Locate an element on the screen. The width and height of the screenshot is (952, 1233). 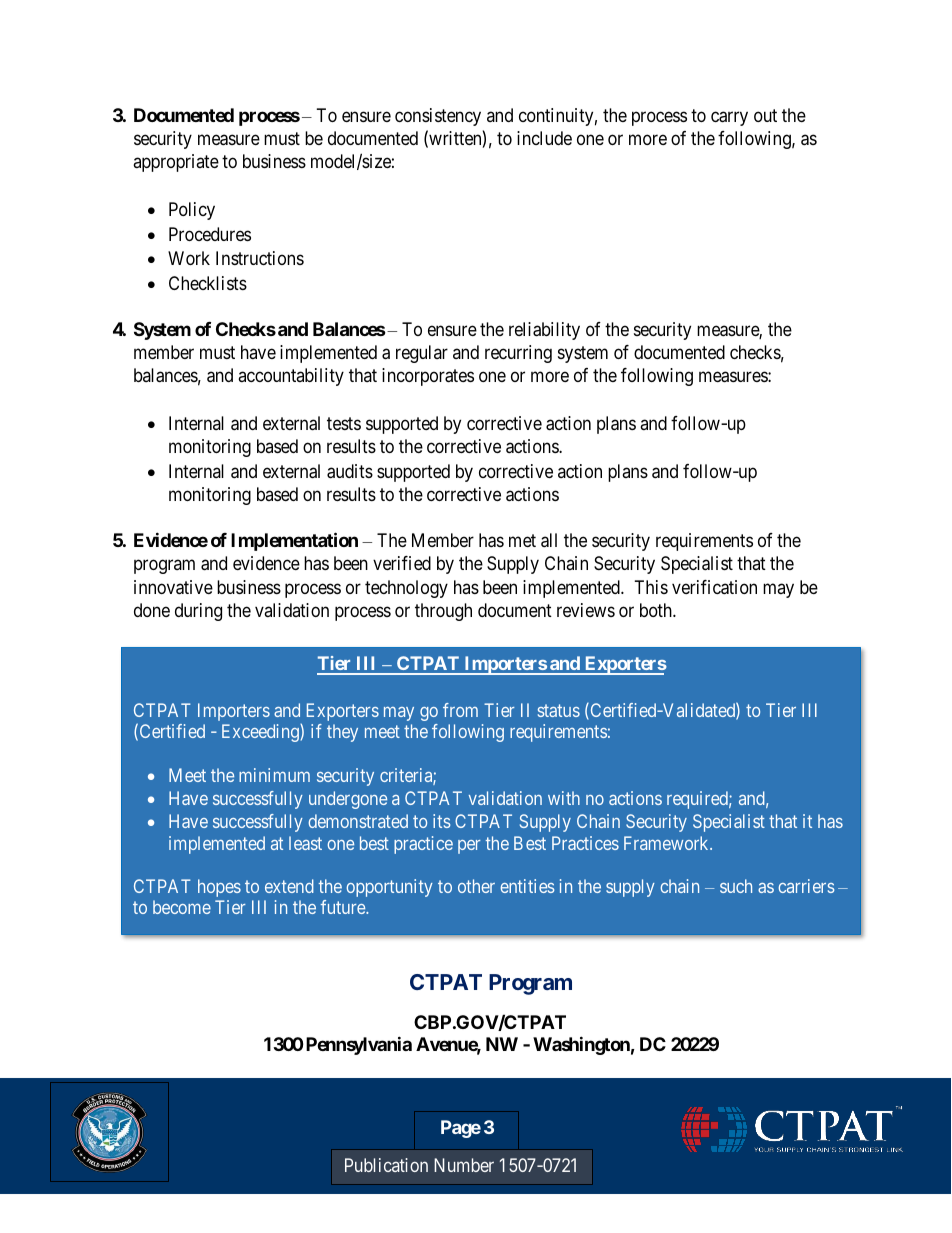
carry is located at coordinates (729, 118).
